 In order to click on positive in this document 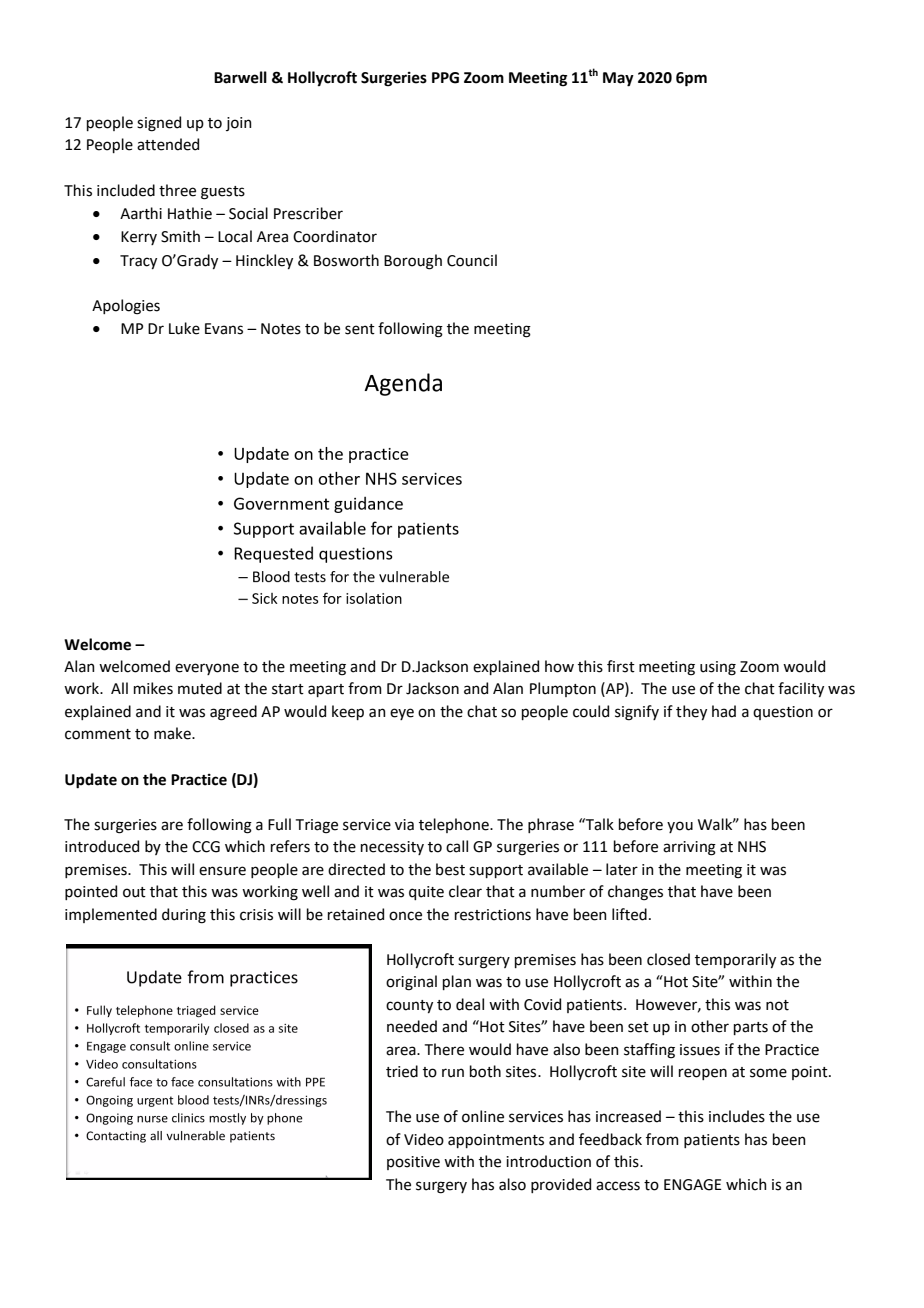, I will do `click(413, 1163)`.
